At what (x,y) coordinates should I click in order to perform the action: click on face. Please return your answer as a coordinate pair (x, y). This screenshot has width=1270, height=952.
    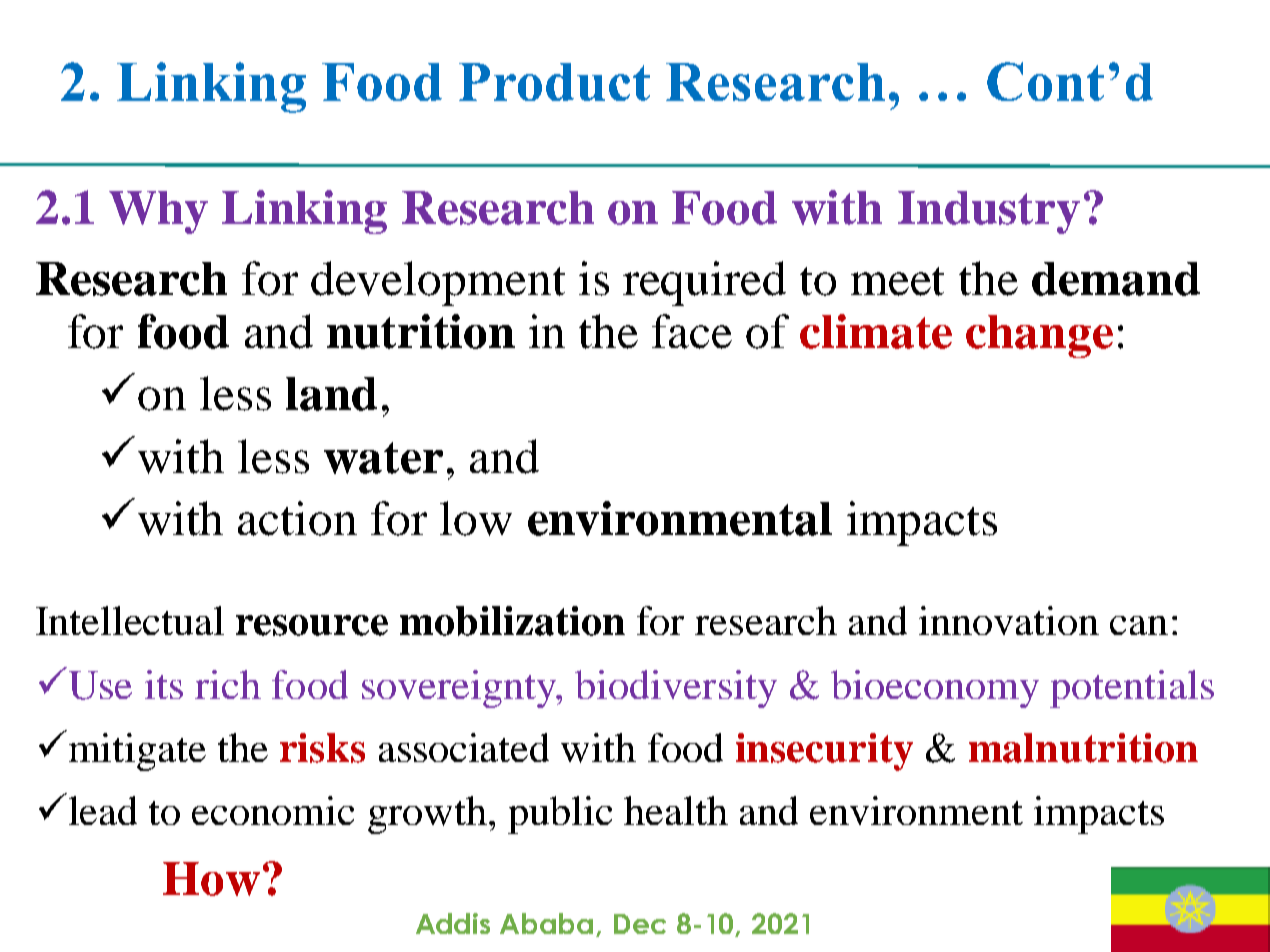
    Looking at the image, I should click on (692, 331).
